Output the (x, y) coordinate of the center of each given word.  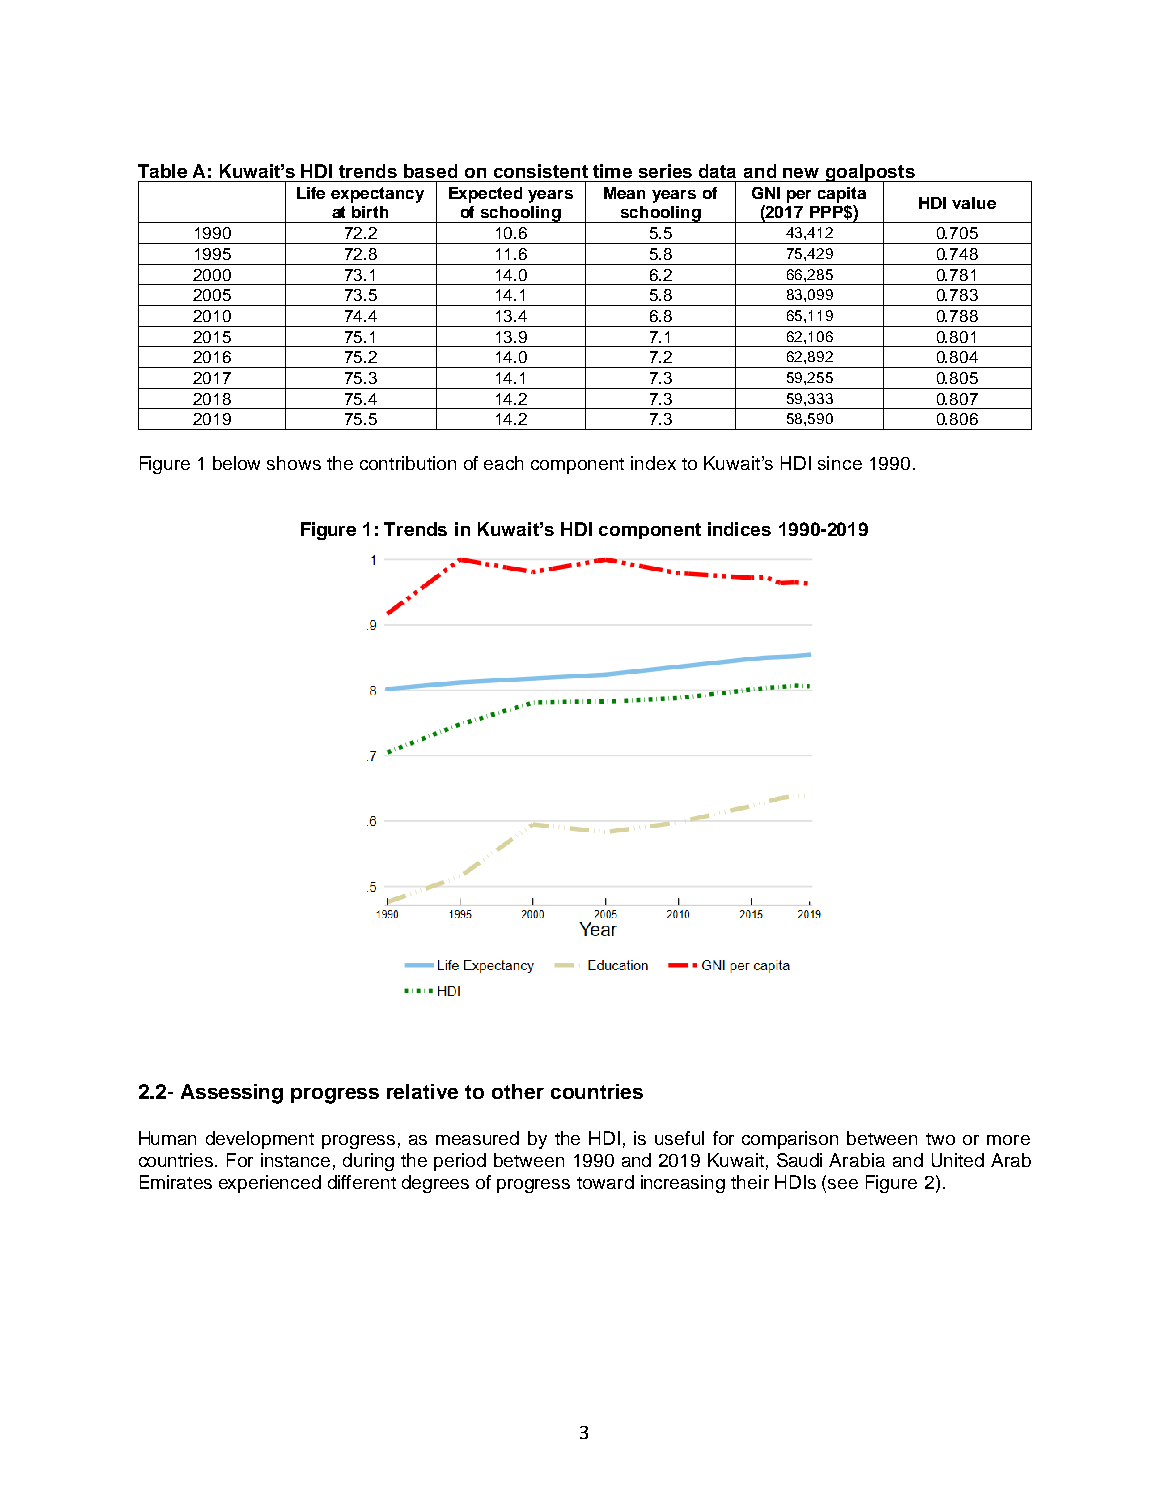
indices (739, 529)
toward (605, 1182)
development (260, 1140)
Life (311, 193)
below (236, 463)
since (840, 463)
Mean (624, 193)
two (940, 1139)
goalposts (870, 174)
